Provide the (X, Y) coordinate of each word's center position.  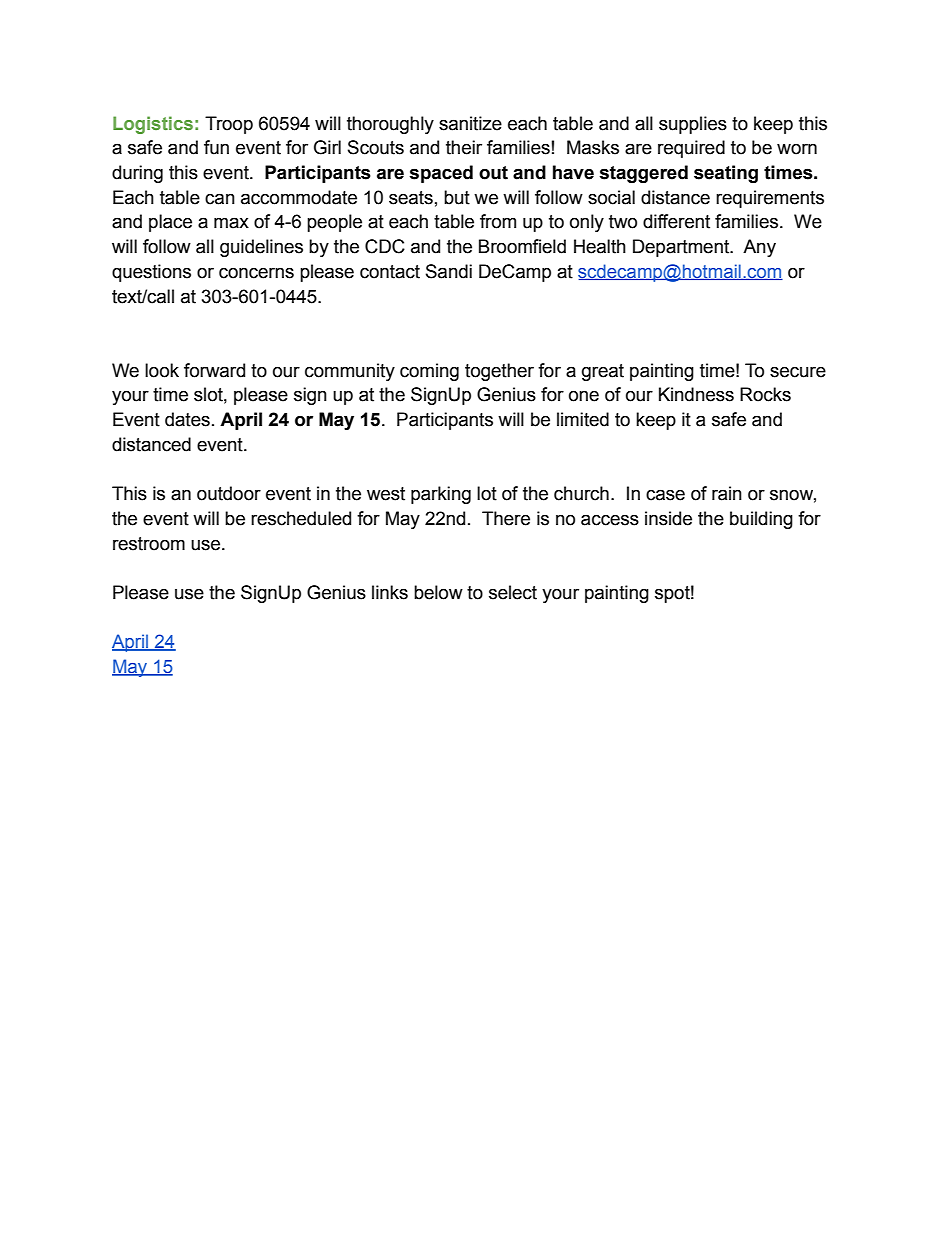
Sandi (449, 271)
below (438, 592)
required (691, 149)
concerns (256, 273)
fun (216, 147)
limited (583, 419)
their (464, 147)
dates (187, 419)
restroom (149, 544)
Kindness (696, 394)
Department (682, 248)
